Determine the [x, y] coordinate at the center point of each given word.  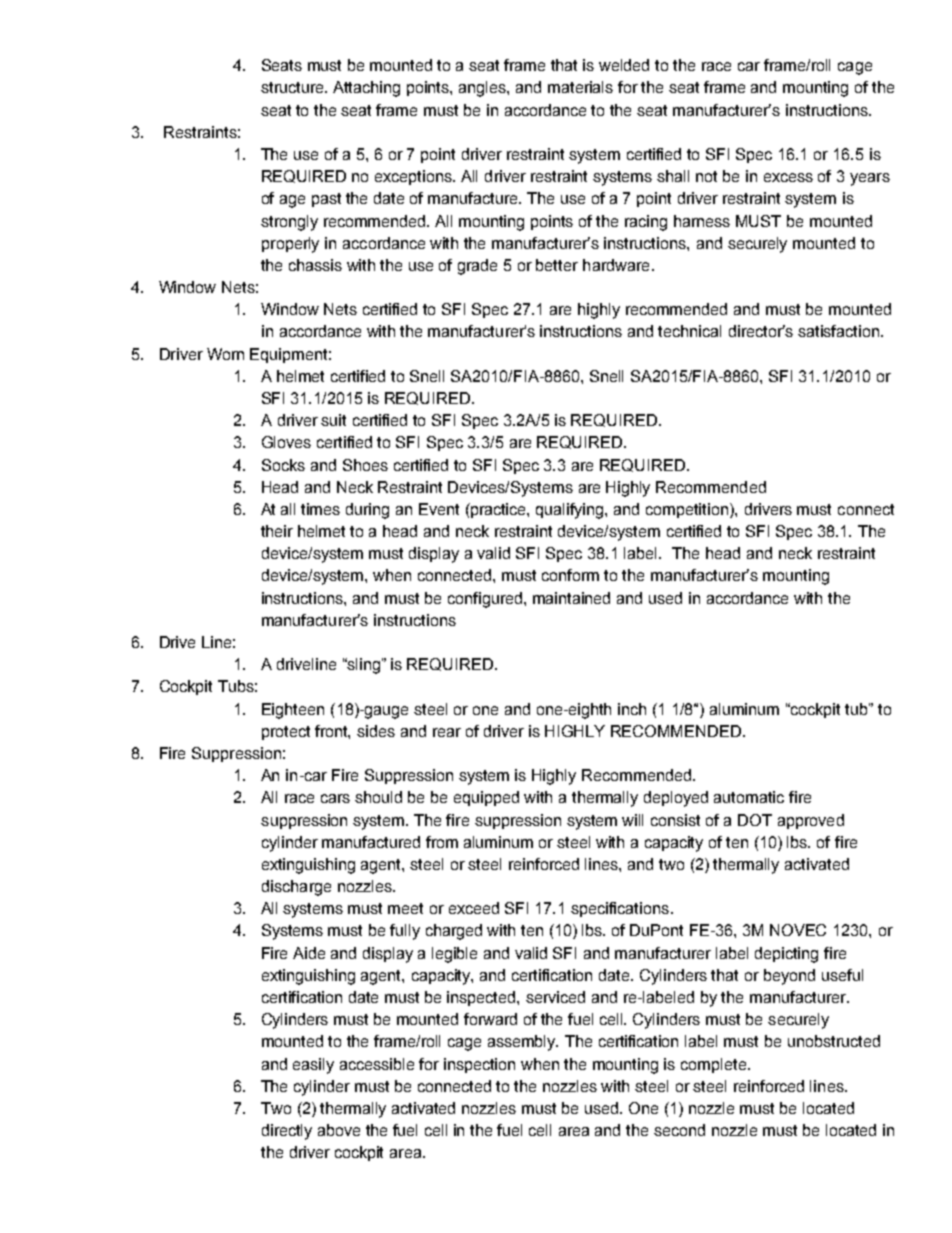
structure [294, 87]
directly [287, 1132]
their [277, 531]
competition [688, 510]
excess [788, 177]
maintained [571, 598]
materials [580, 87]
